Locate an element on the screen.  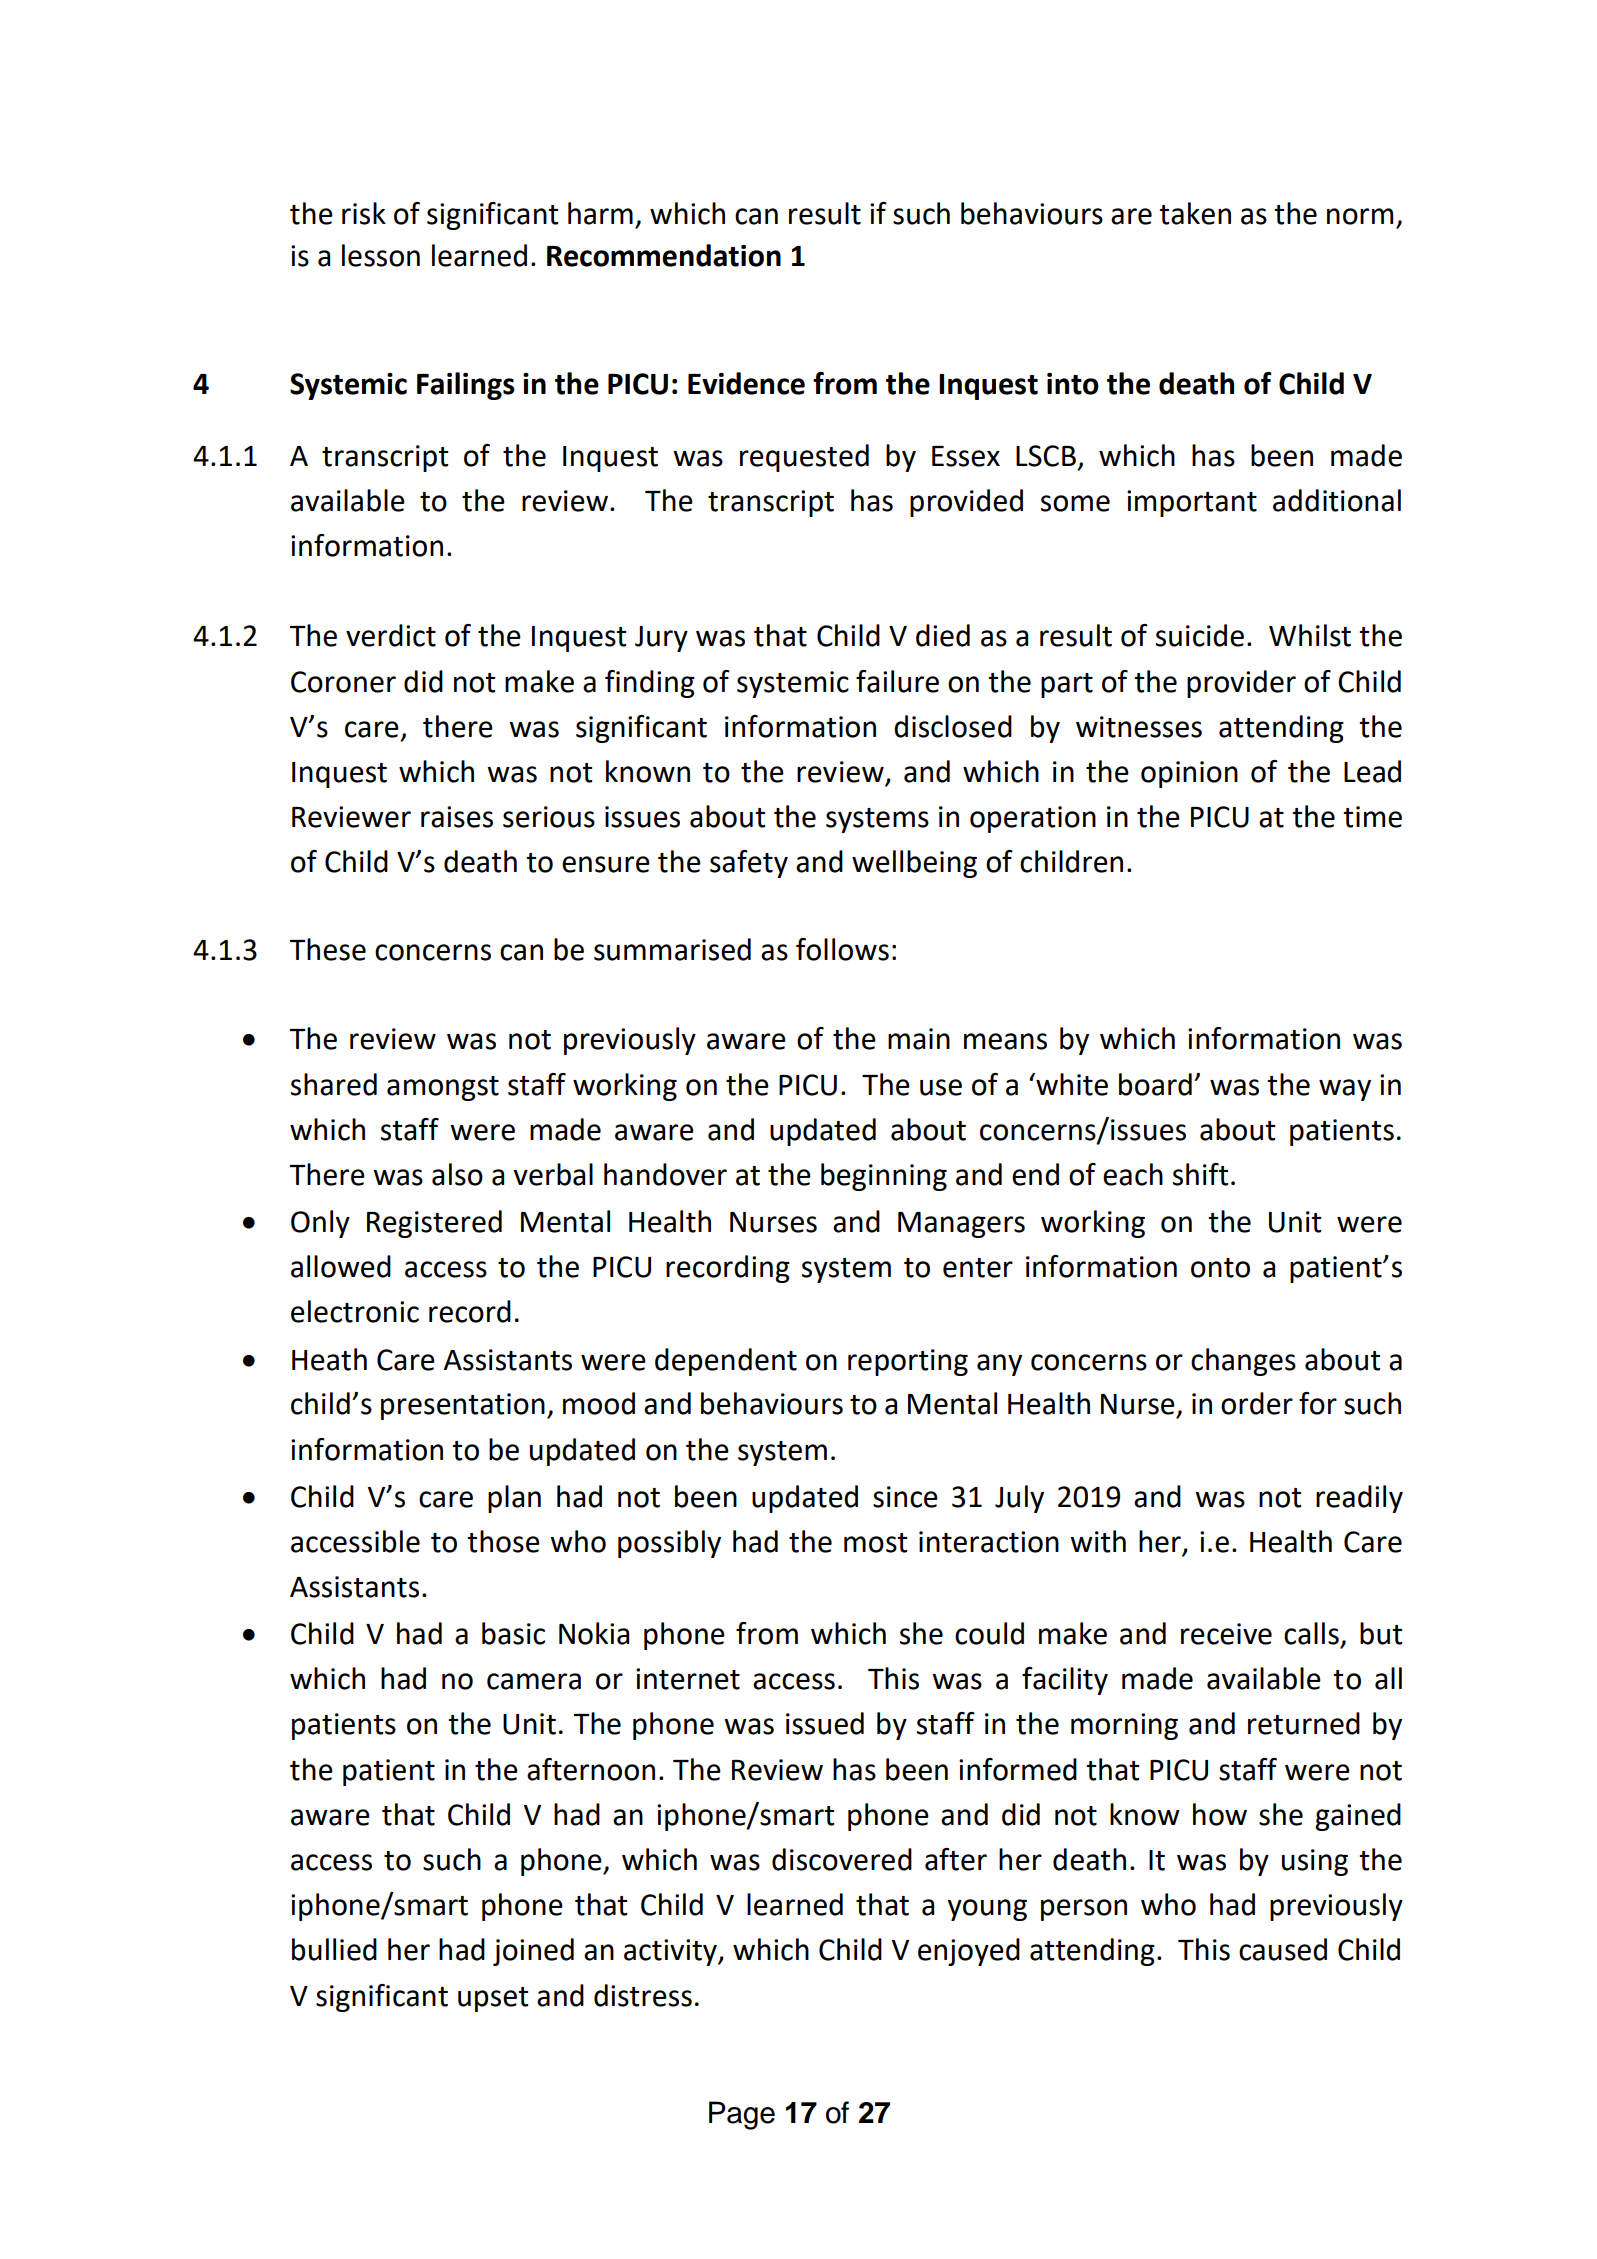
also is located at coordinates (457, 1174).
